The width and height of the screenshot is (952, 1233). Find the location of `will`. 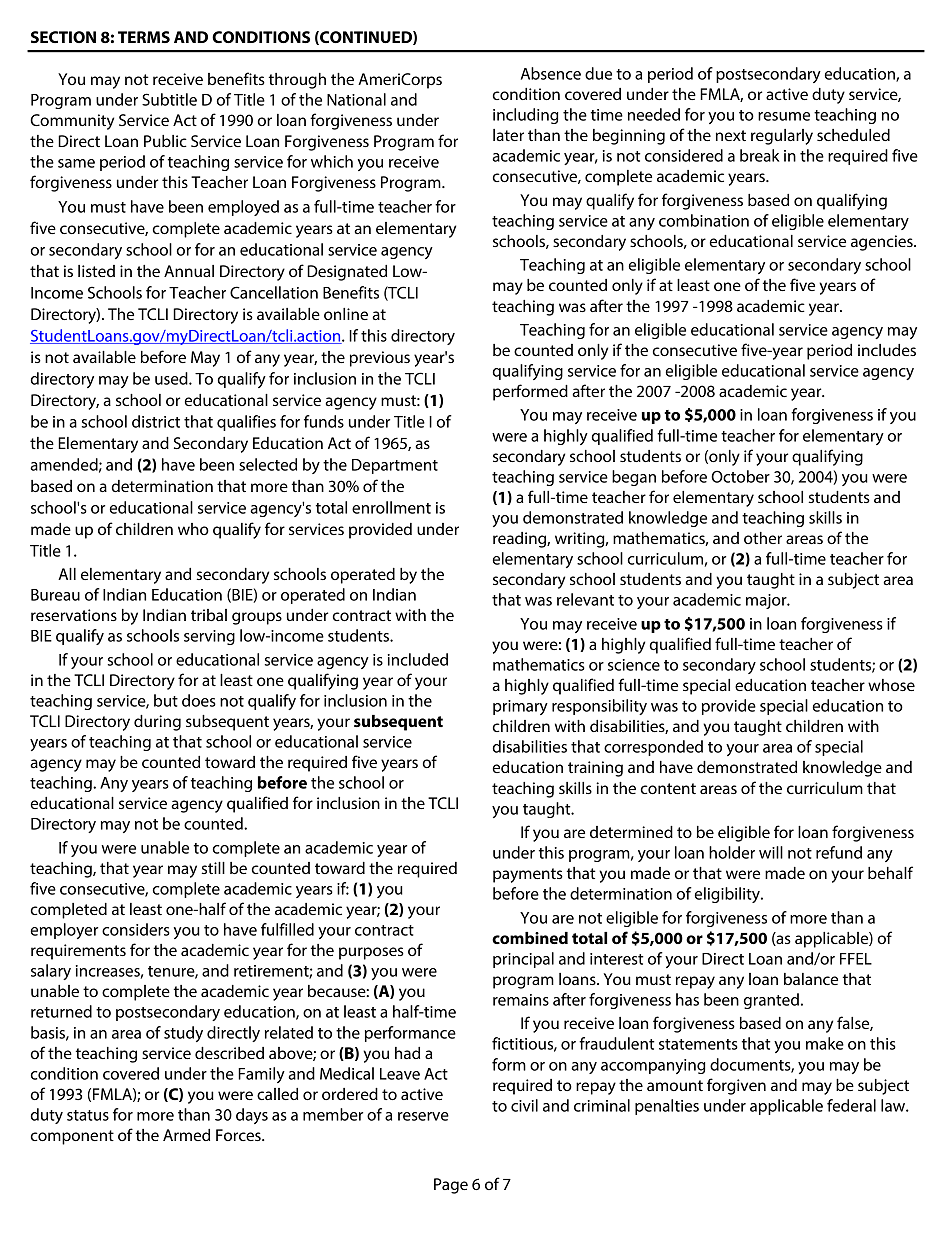

will is located at coordinates (771, 852).
